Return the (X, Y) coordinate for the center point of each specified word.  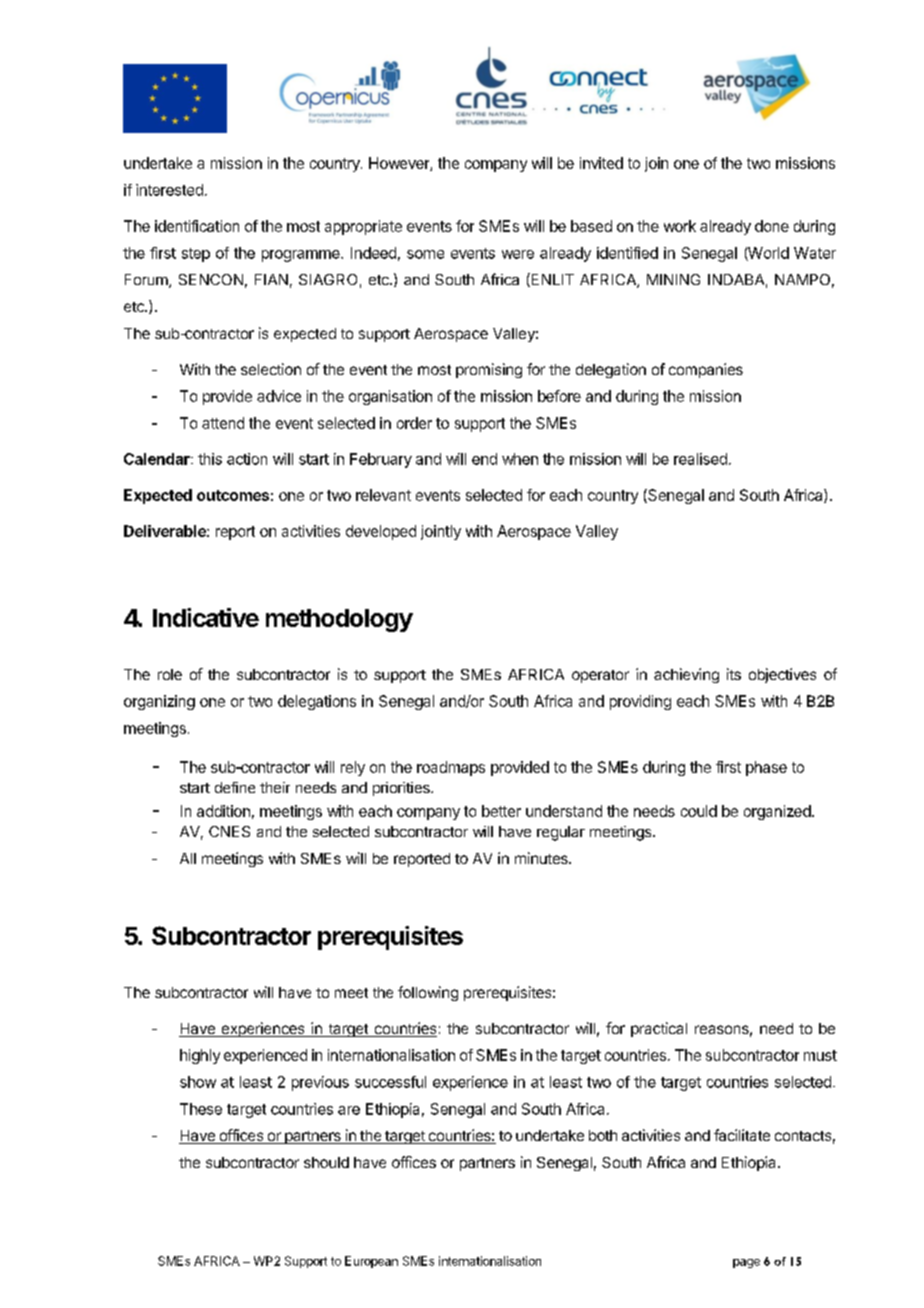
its (734, 674)
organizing (159, 702)
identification (197, 226)
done (772, 226)
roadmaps (451, 768)
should (326, 1162)
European (371, 1262)
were (518, 254)
